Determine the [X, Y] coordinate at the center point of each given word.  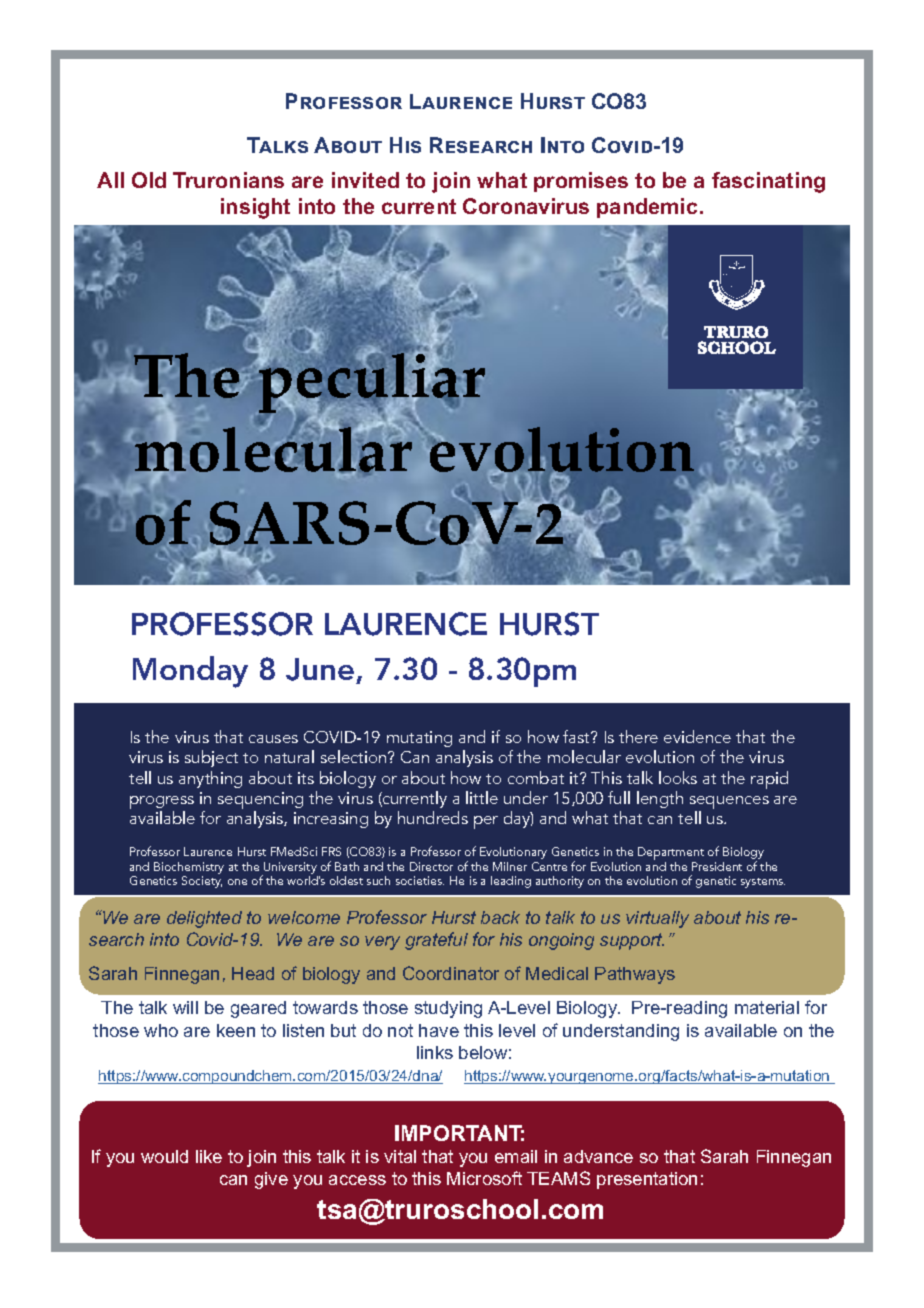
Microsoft [484, 1178]
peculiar [371, 383]
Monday [190, 672]
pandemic [647, 208]
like [209, 1156]
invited [365, 180]
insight [255, 208]
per [486, 822]
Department [671, 853]
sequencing [260, 802]
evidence [697, 736]
